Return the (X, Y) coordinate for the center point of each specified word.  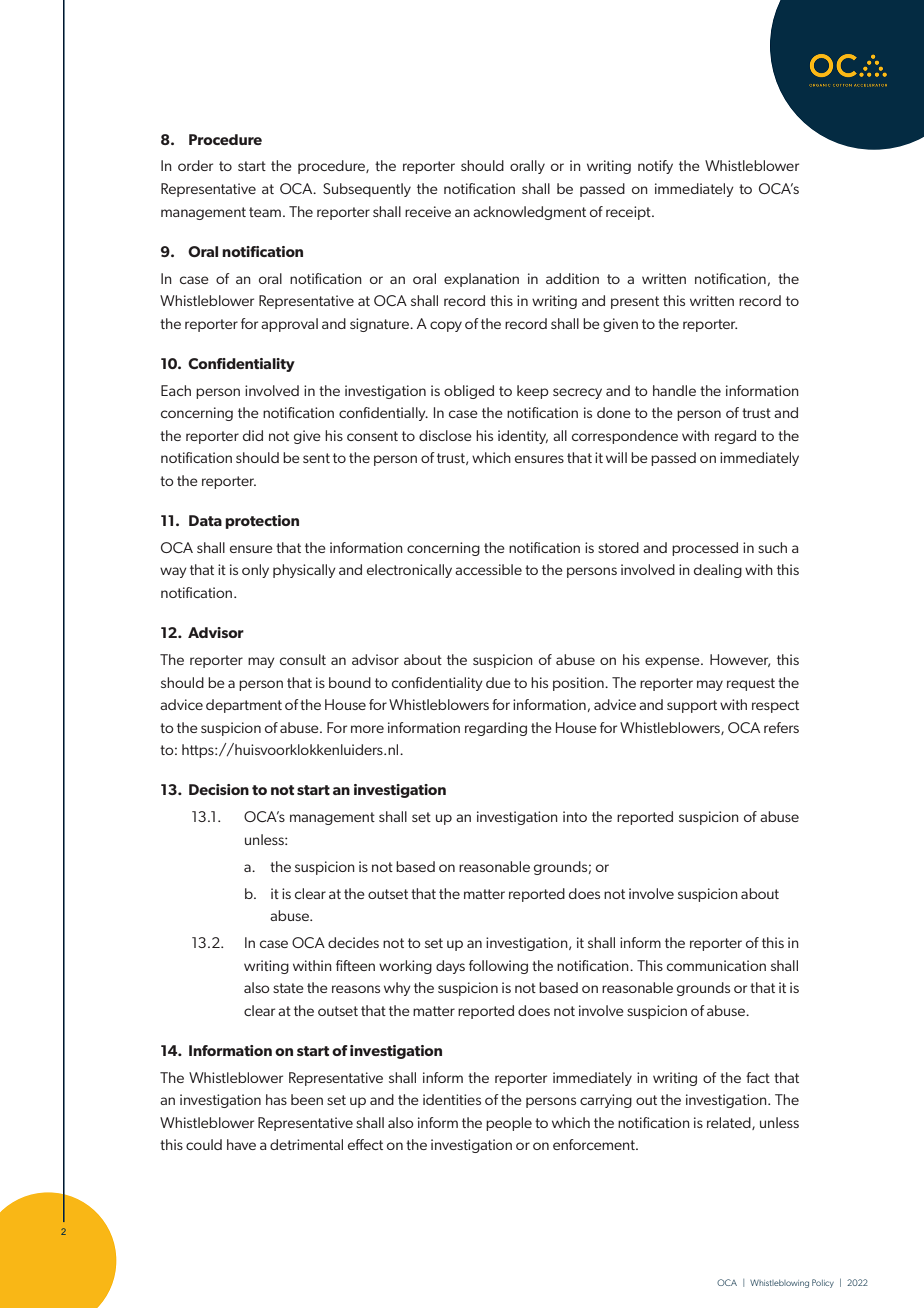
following (498, 967)
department (244, 706)
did (253, 435)
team (265, 212)
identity (523, 437)
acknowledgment (529, 213)
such (772, 547)
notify (655, 167)
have (241, 1144)
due (498, 682)
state (288, 988)
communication (716, 965)
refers (781, 727)
